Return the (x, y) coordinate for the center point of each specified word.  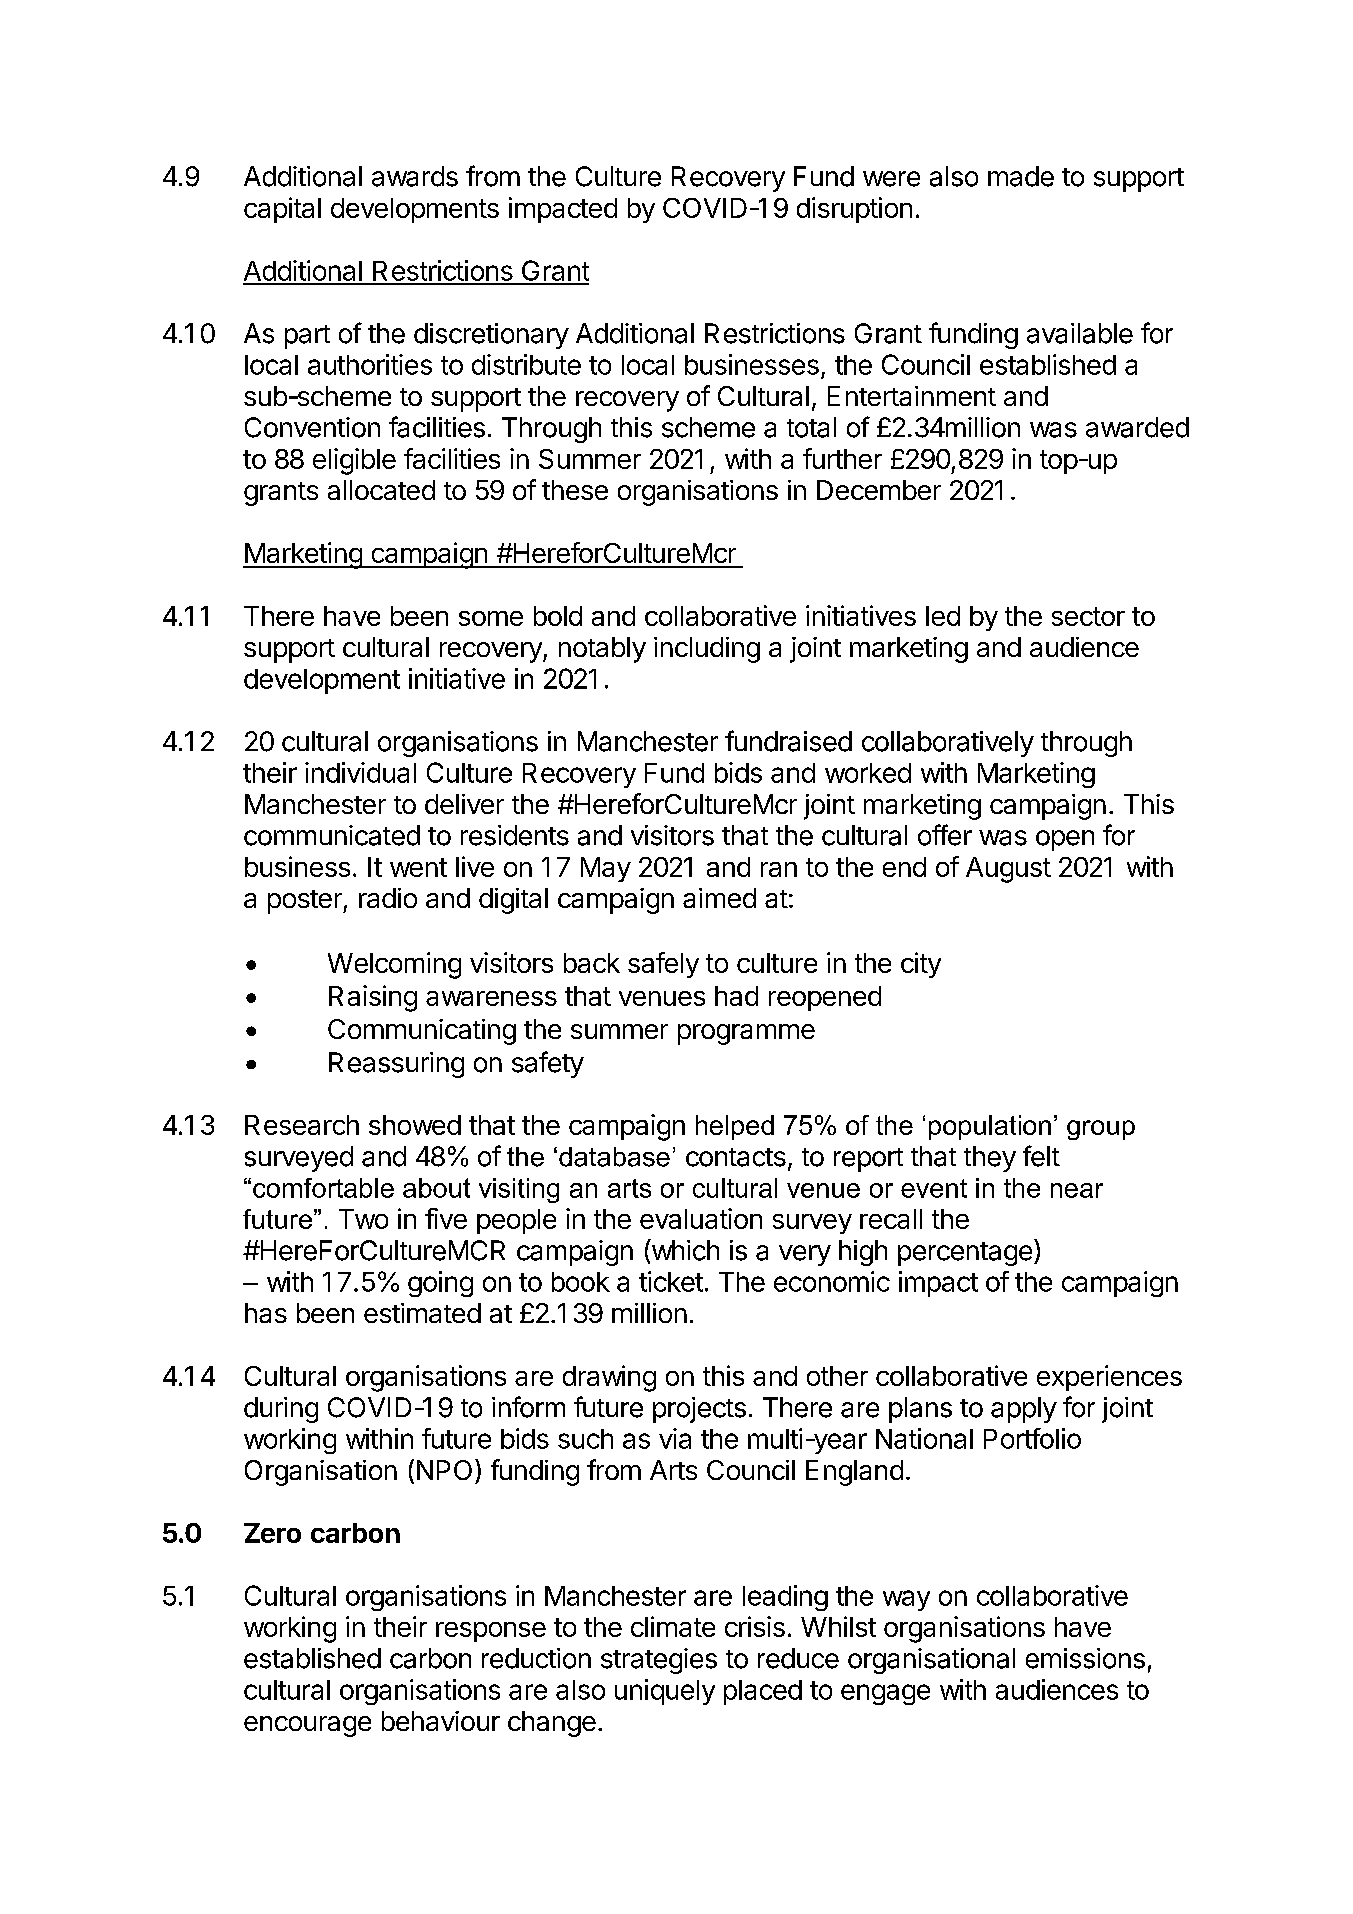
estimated (422, 1313)
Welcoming (394, 965)
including (707, 650)
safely (663, 965)
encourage (307, 1726)
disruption (854, 210)
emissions (1085, 1658)
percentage (965, 1254)
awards (415, 176)
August (1008, 870)
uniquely (665, 1692)
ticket (671, 1281)
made (1021, 176)
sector (1088, 616)
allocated (381, 490)
